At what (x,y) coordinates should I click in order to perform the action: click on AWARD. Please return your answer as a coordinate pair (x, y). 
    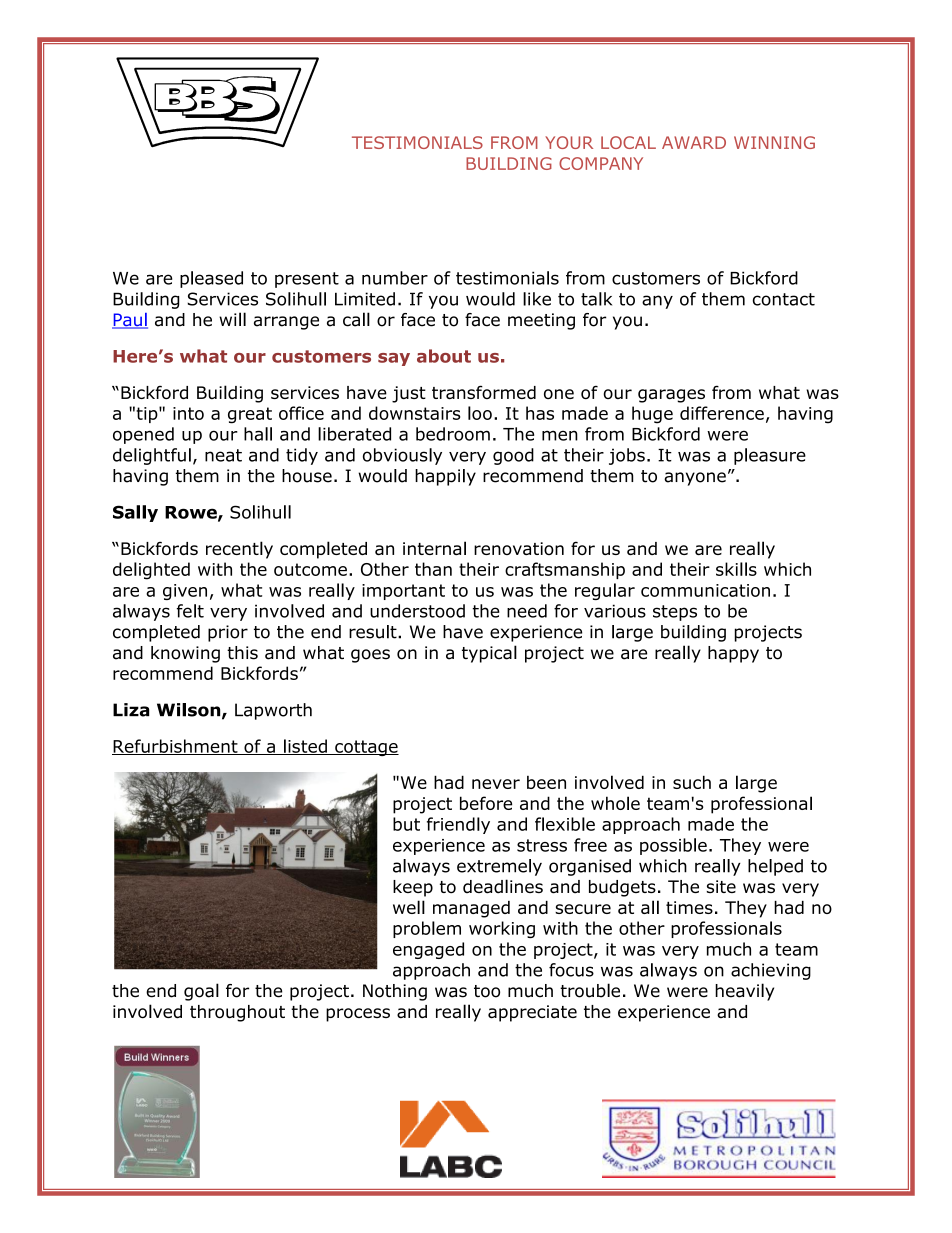
    Looking at the image, I should click on (694, 142).
